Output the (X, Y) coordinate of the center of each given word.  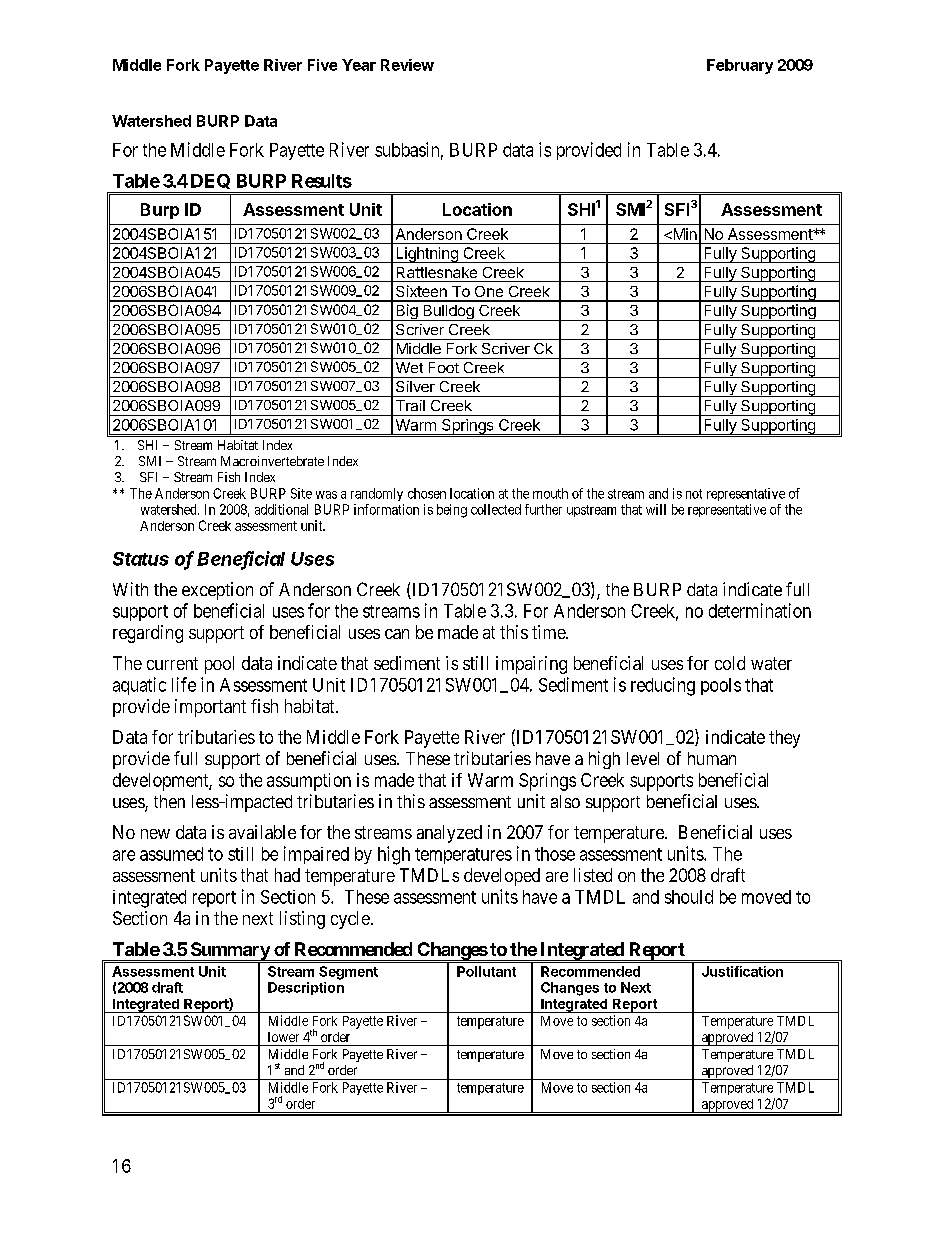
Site (301, 493)
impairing (531, 665)
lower (283, 1037)
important (210, 708)
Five (322, 65)
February (740, 66)
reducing (663, 686)
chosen (427, 493)
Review (407, 65)
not (694, 494)
